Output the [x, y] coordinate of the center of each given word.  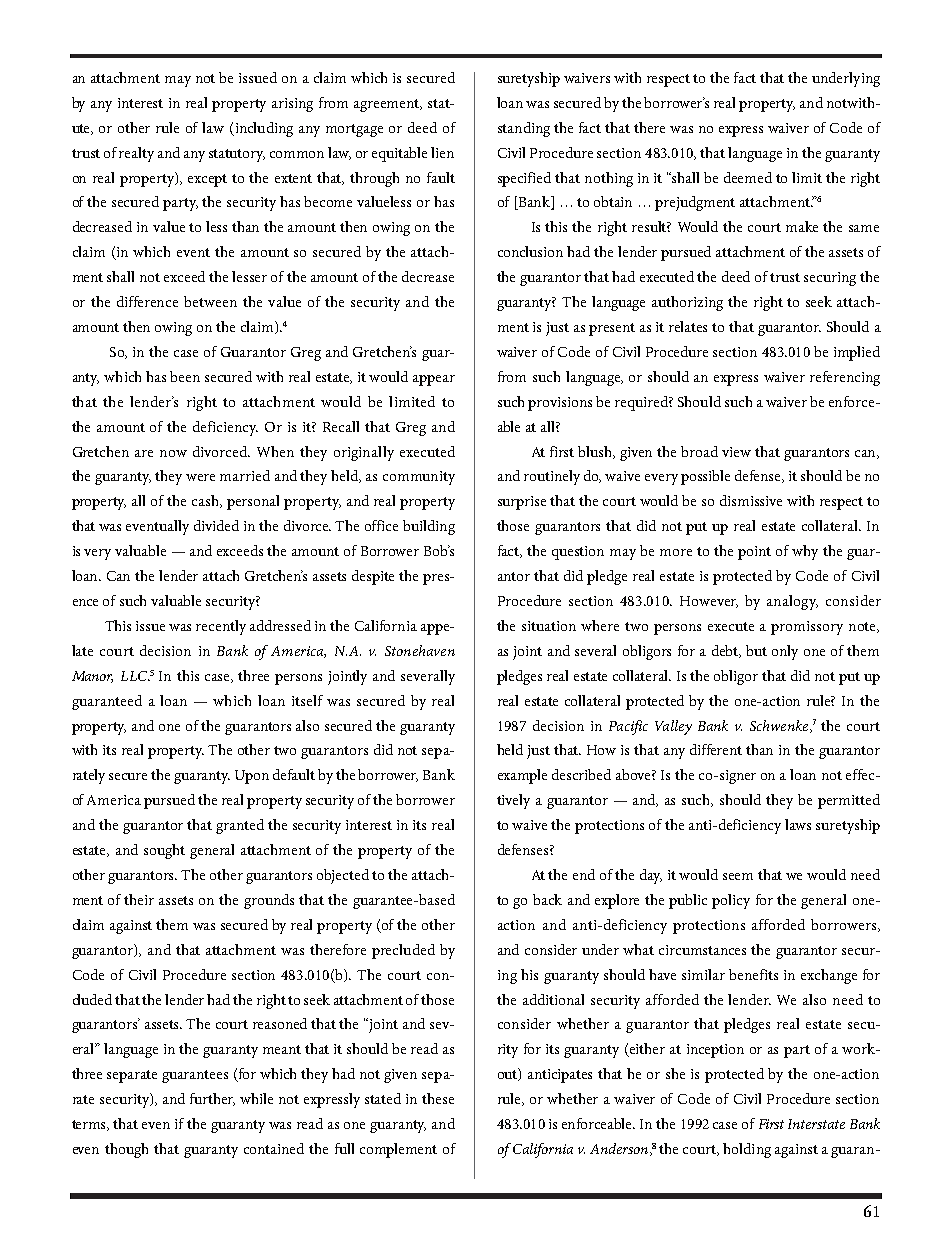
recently [221, 627]
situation [549, 626]
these [438, 1098]
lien [442, 152]
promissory [807, 628]
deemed [748, 177]
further [212, 1099]
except [207, 180]
